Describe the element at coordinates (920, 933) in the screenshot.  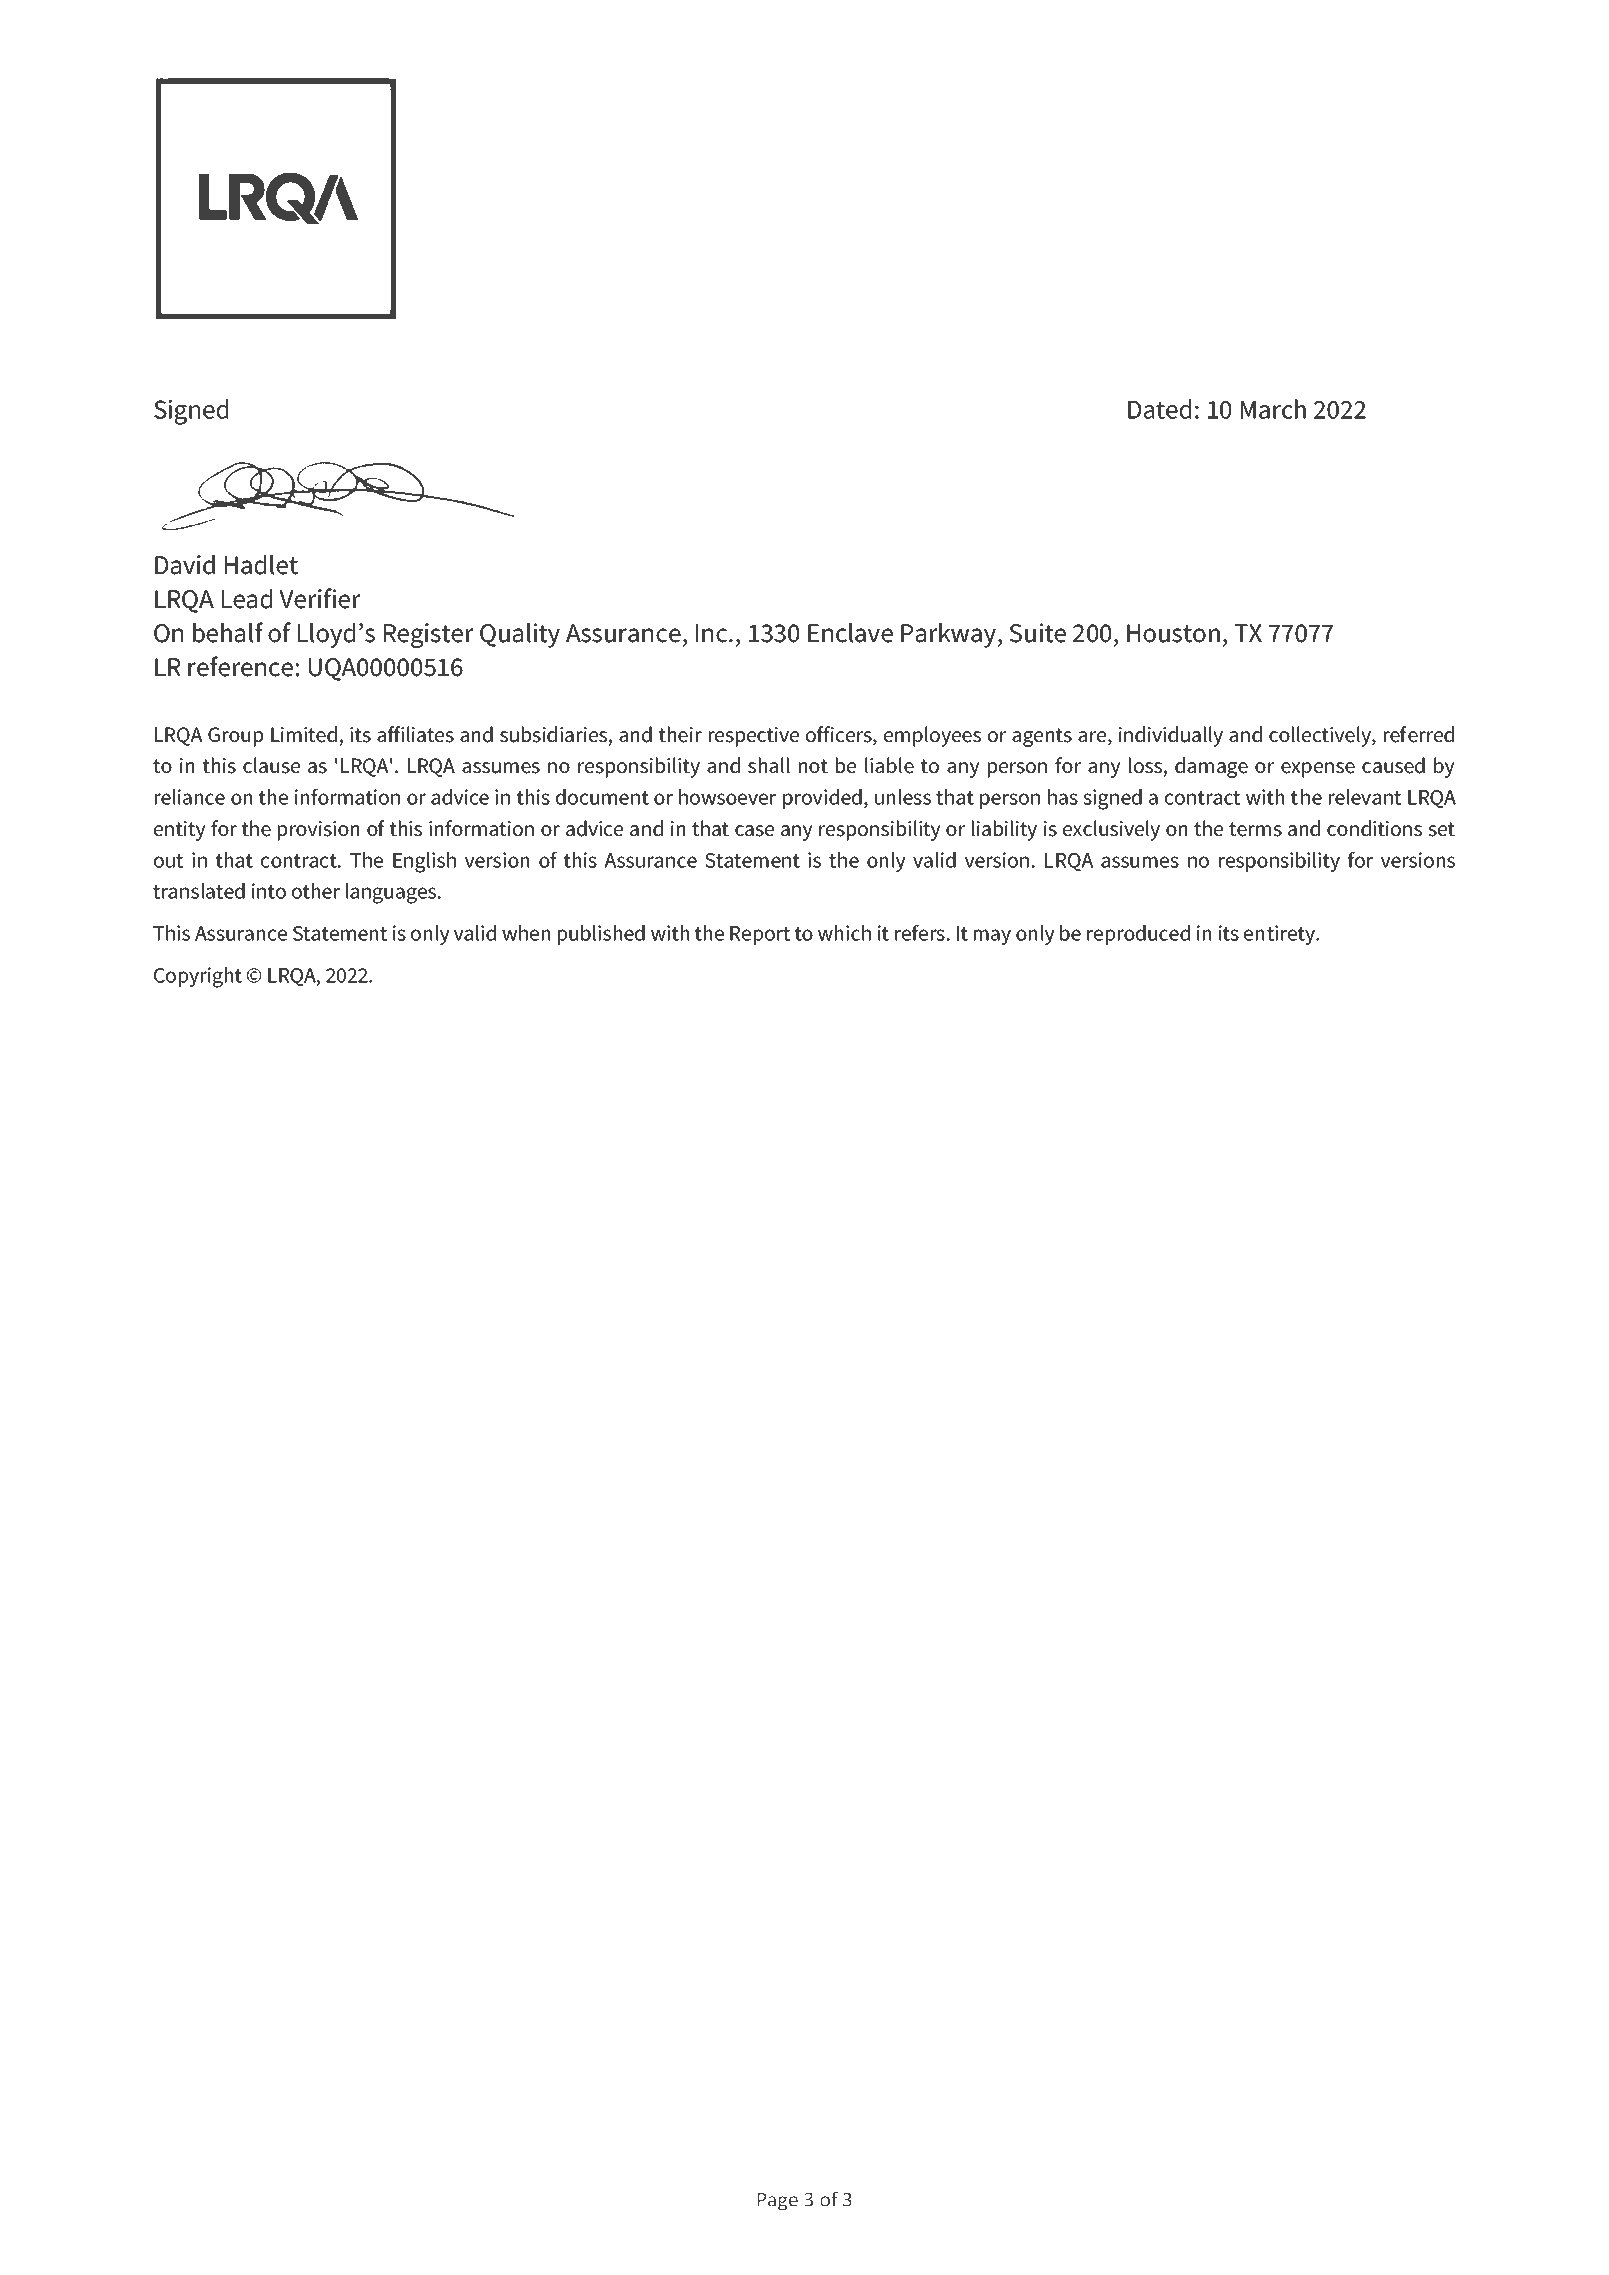
I see `refers` at that location.
